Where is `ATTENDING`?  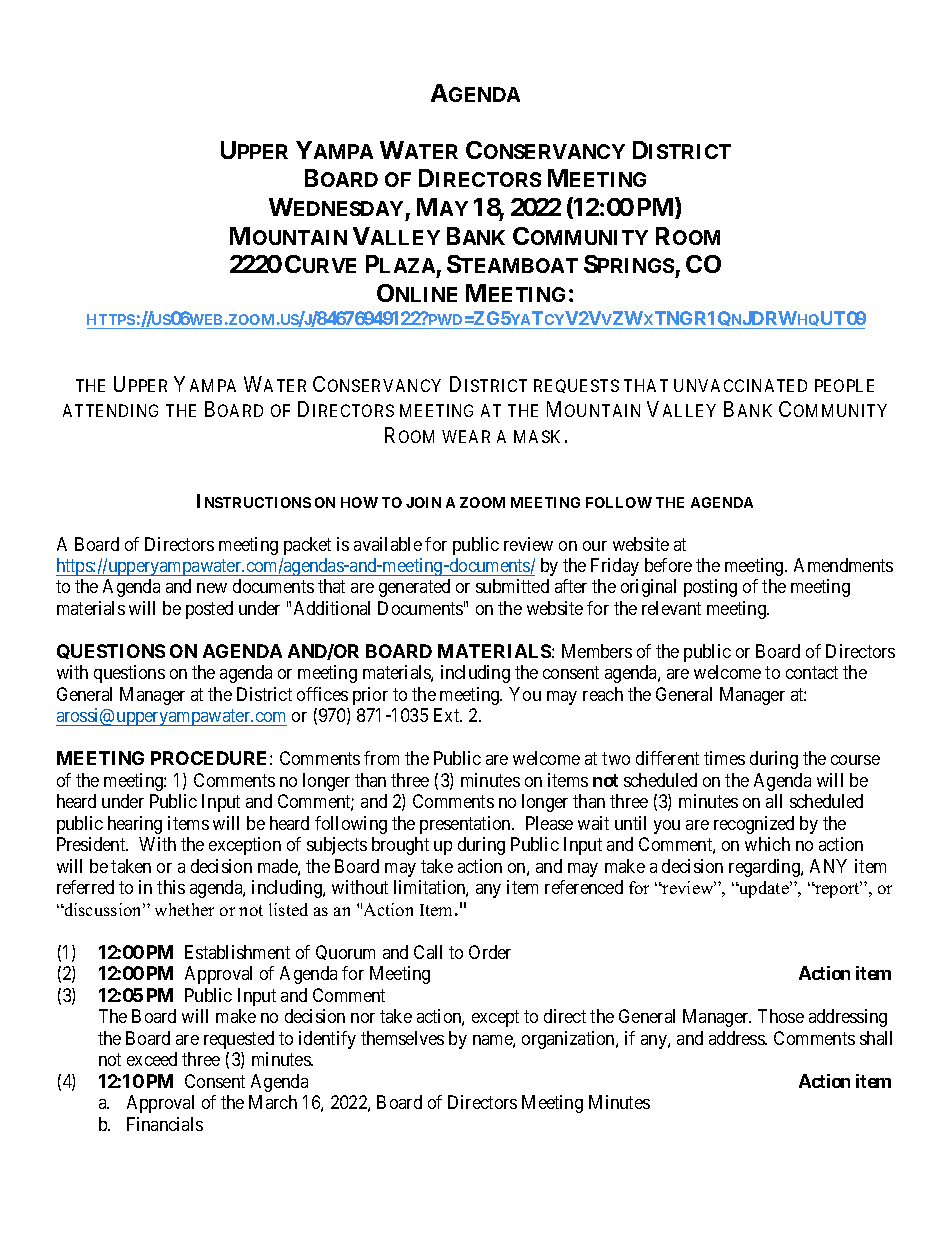
ATTENDING is located at coordinates (110, 410).
